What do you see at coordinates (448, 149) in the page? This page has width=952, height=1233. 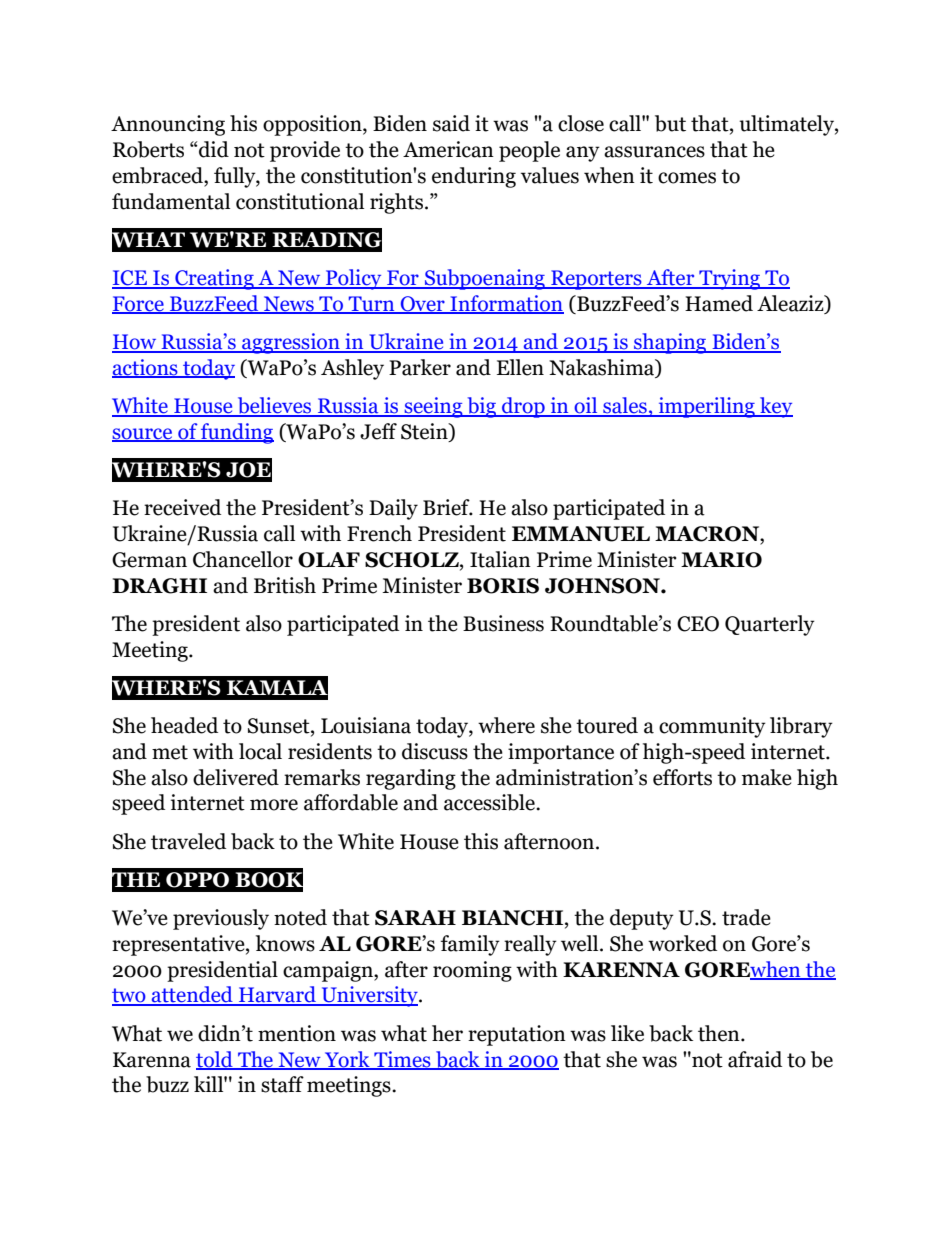 I see `American` at bounding box center [448, 149].
